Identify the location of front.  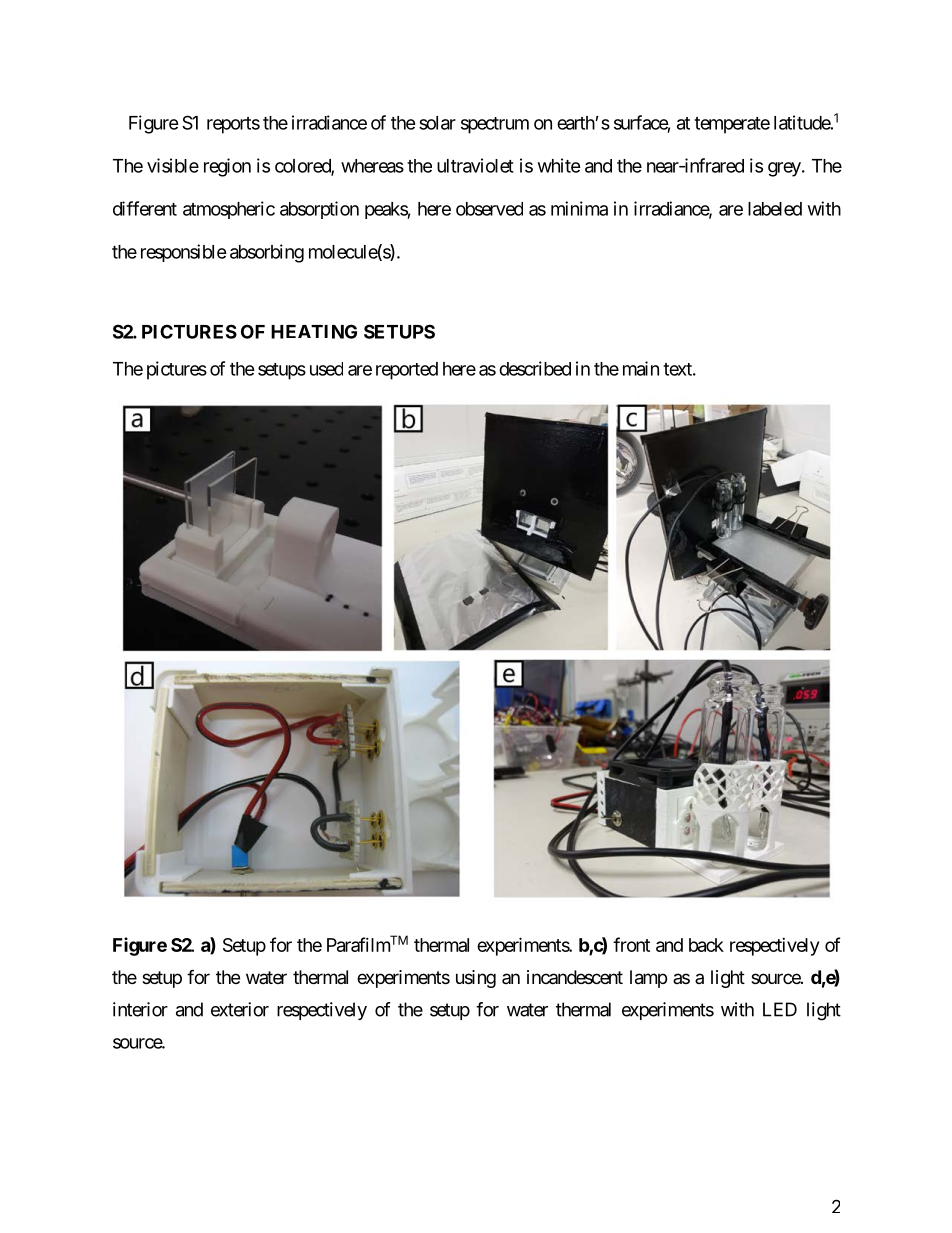
(631, 944).
